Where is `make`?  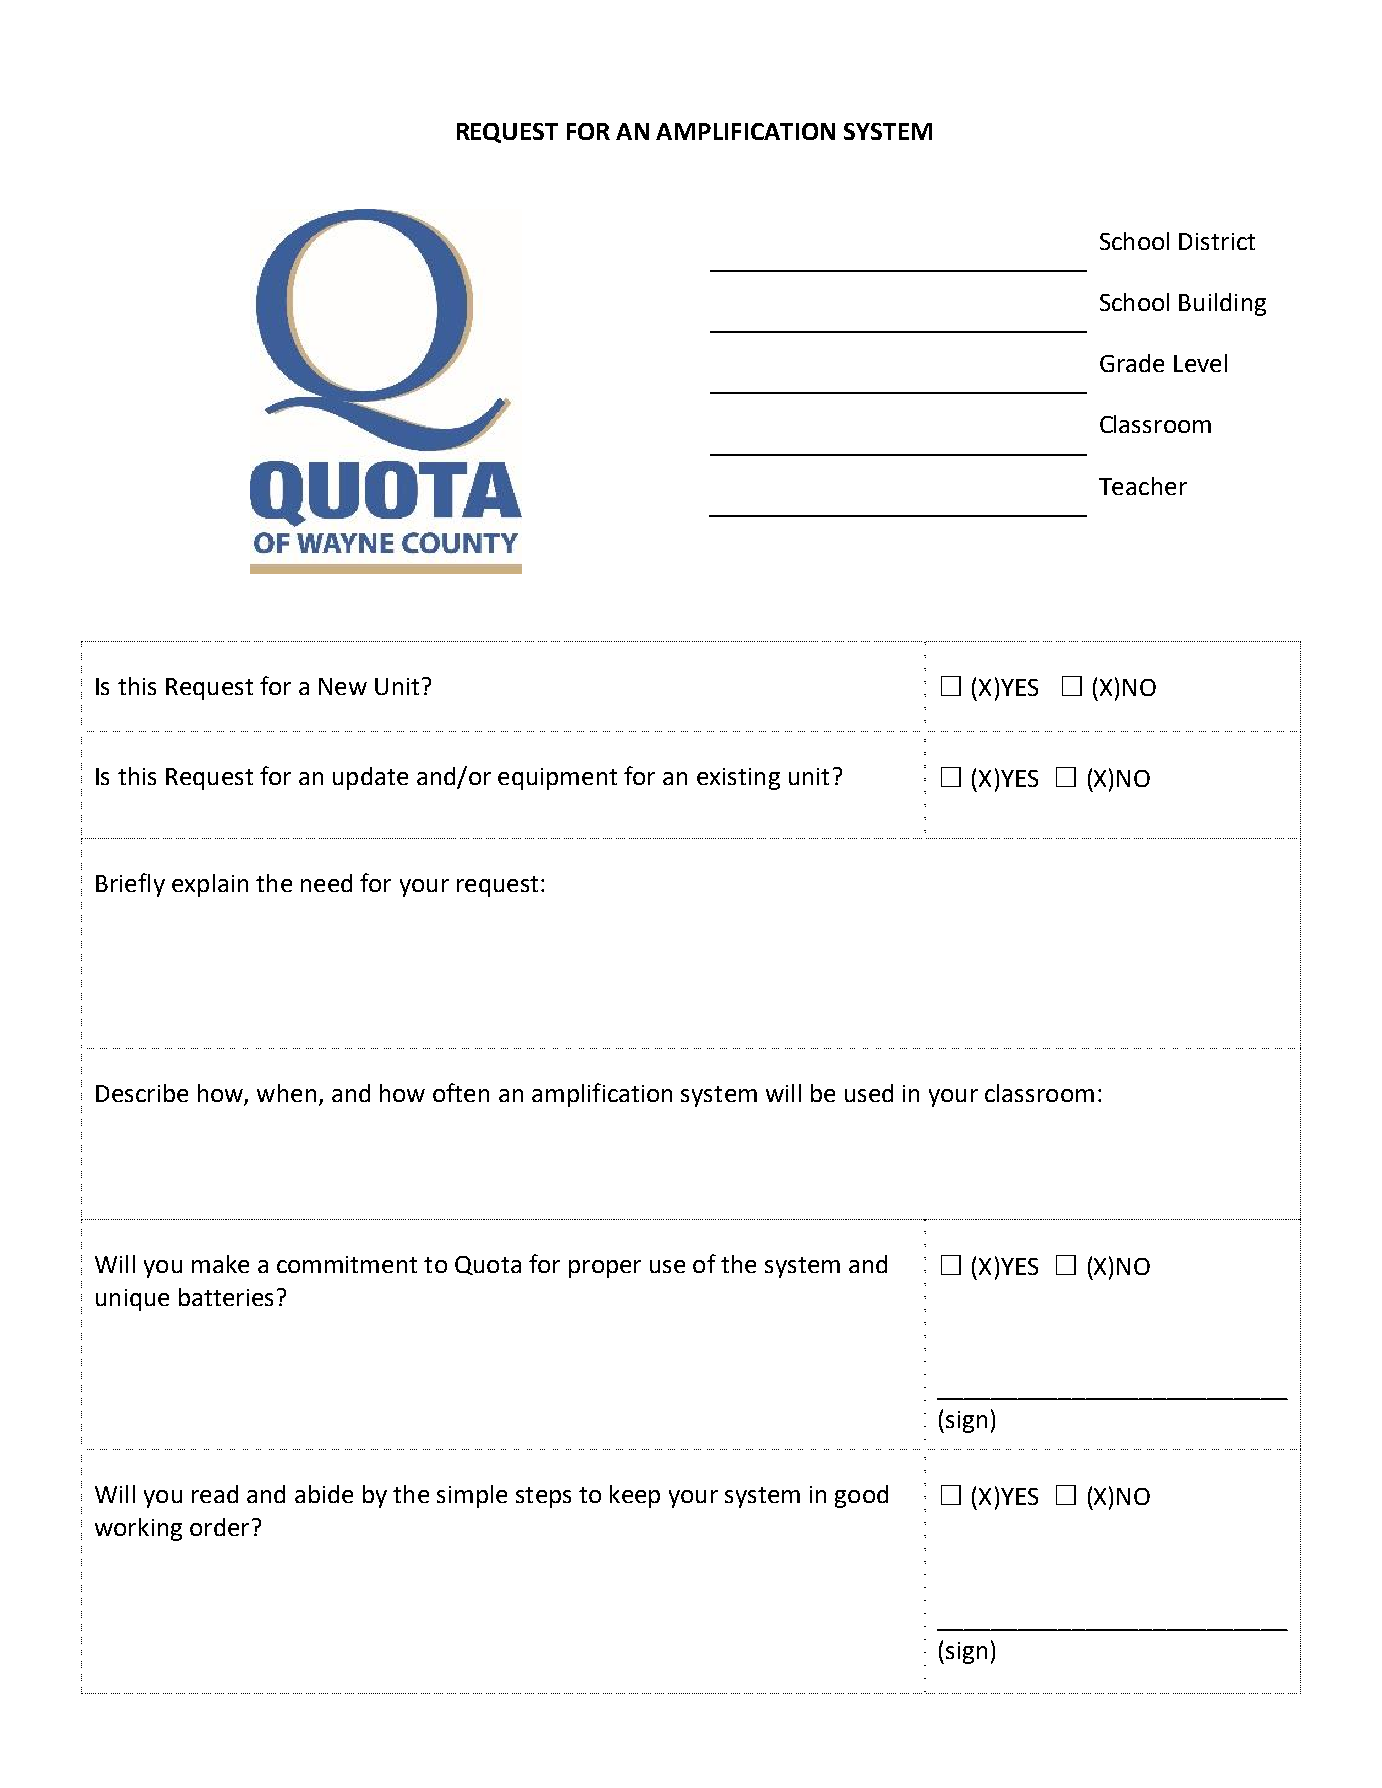 make is located at coordinates (220, 1264).
